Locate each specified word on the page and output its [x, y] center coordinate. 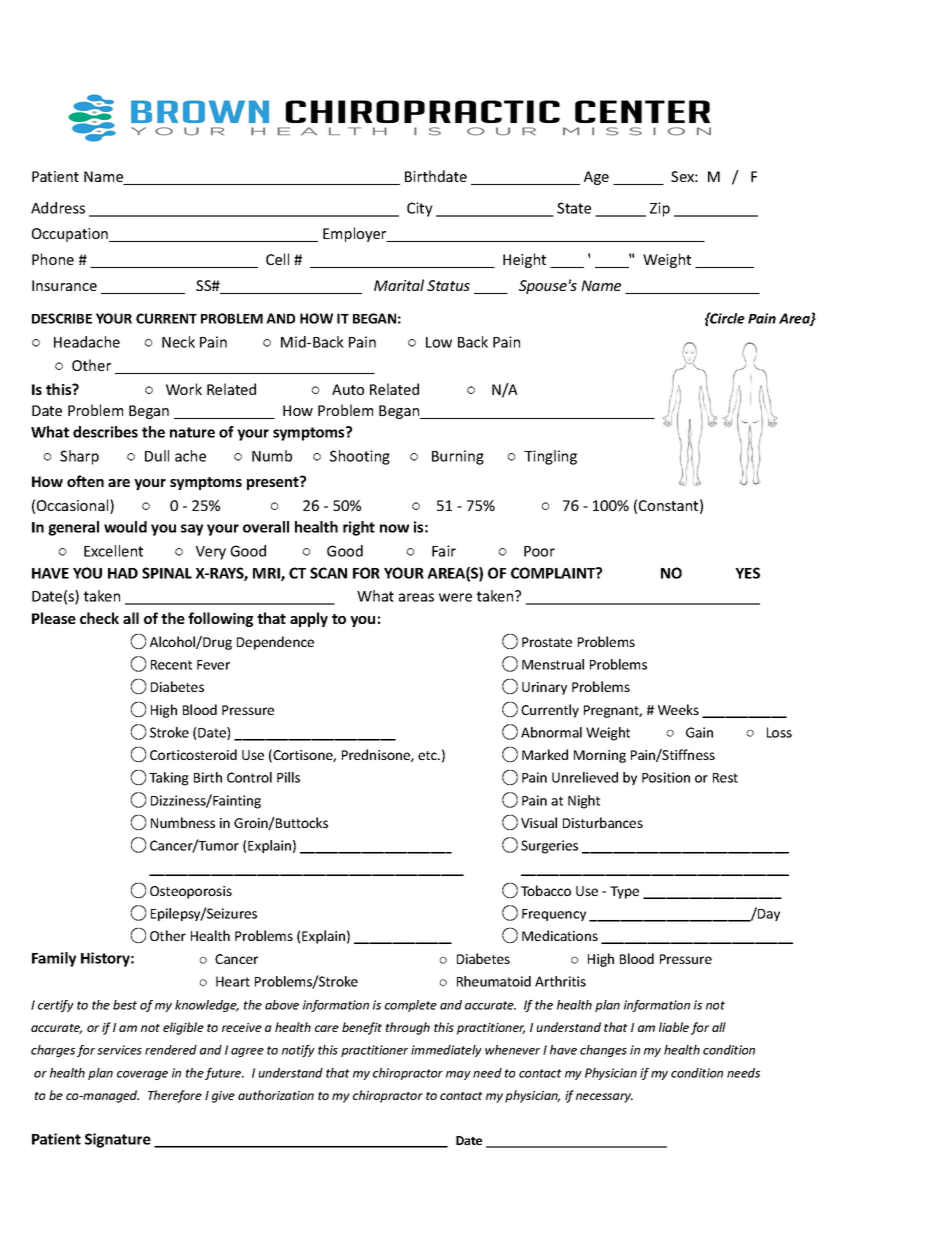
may [458, 1075]
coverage [142, 1075]
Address [58, 208]
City [420, 209]
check [99, 618]
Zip [660, 209]
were [455, 597]
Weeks [678, 709]
